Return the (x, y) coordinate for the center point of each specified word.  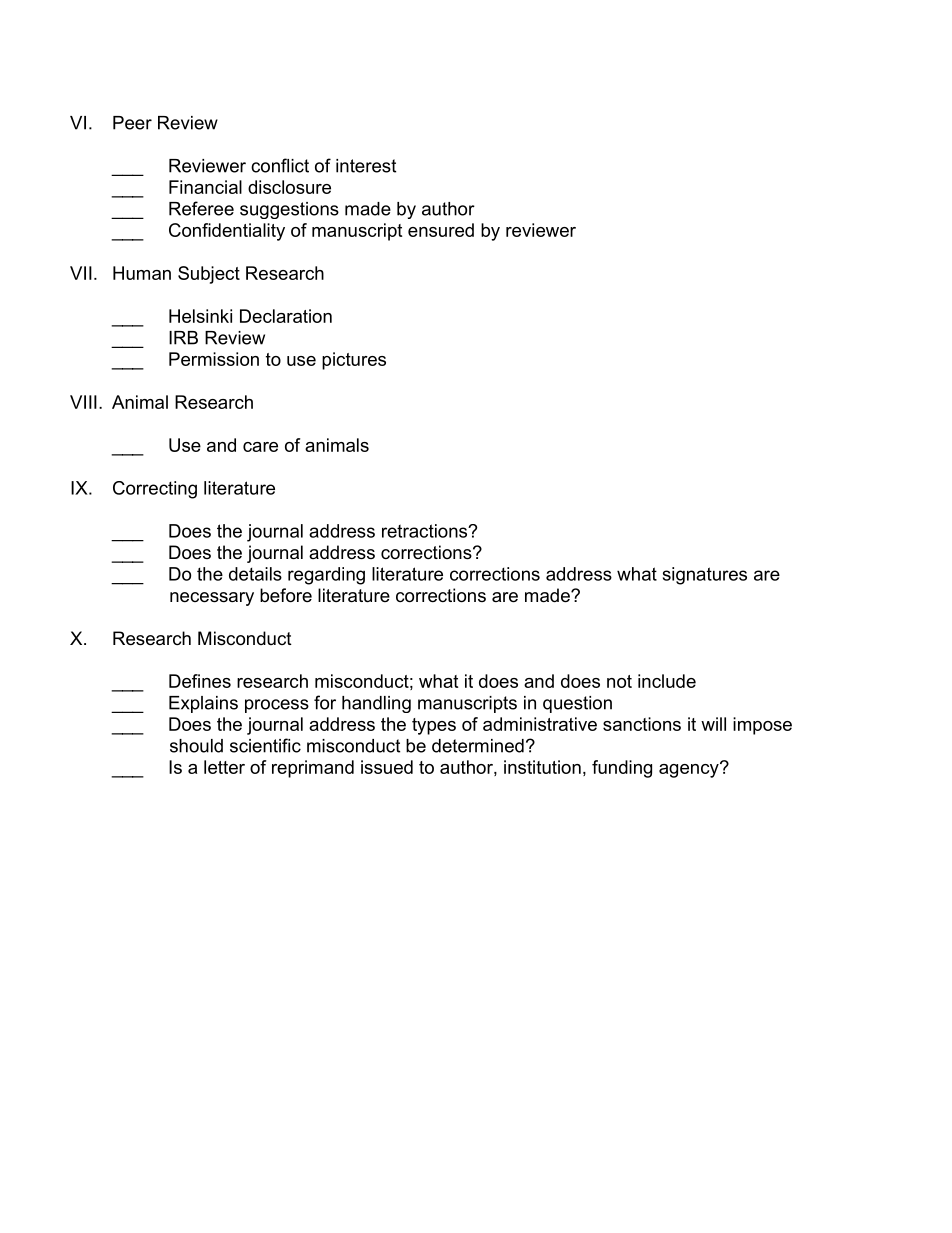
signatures (705, 576)
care (260, 447)
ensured (441, 230)
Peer (132, 123)
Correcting (155, 490)
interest (366, 166)
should (196, 746)
